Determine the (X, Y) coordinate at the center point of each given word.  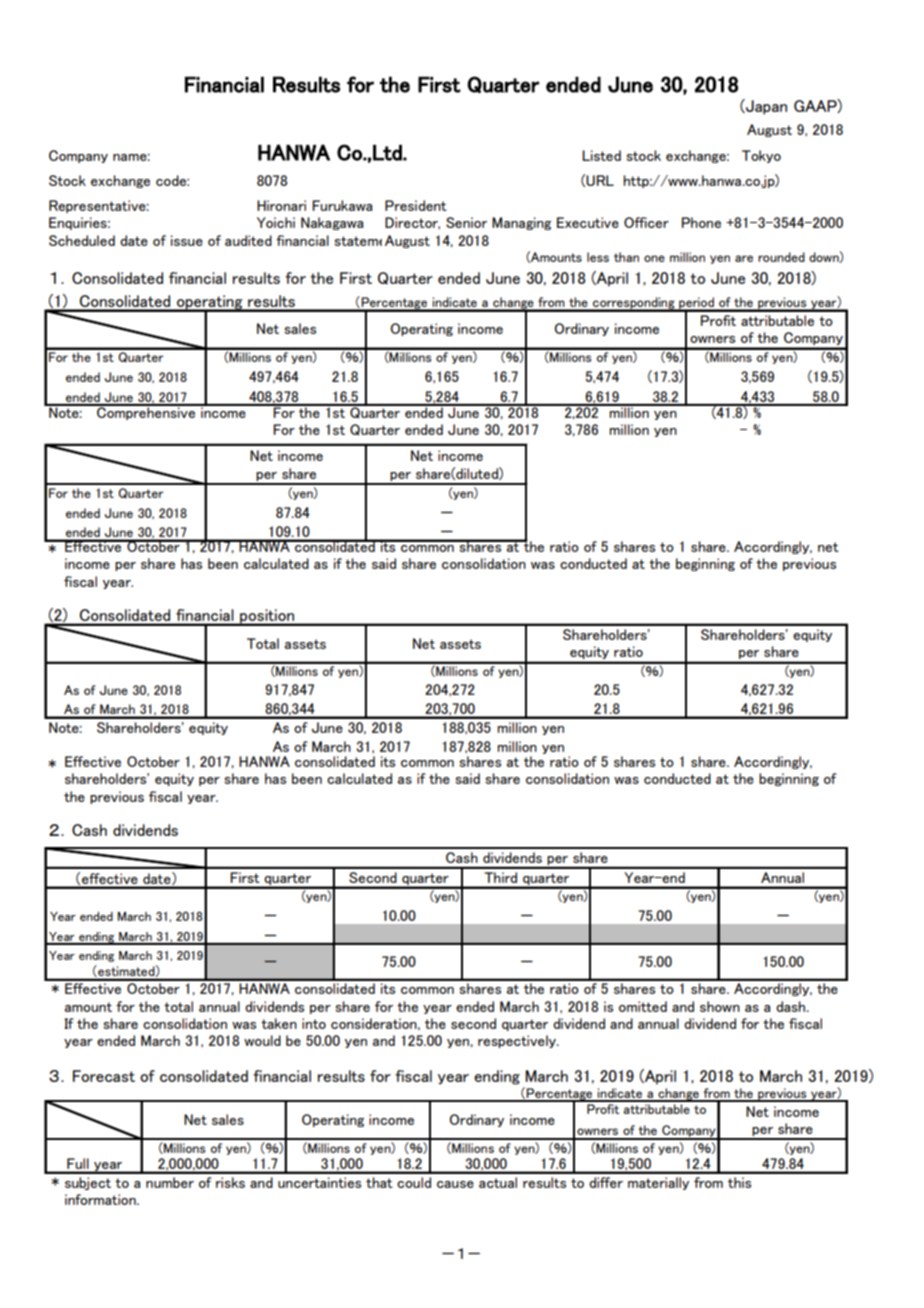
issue (187, 240)
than (626, 257)
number (170, 1182)
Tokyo (761, 156)
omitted (643, 1006)
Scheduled (82, 240)
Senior (466, 222)
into (314, 1023)
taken (279, 1023)
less (598, 257)
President (416, 205)
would (262, 1040)
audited (248, 240)
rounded (781, 257)
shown (720, 1006)
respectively (518, 1041)
